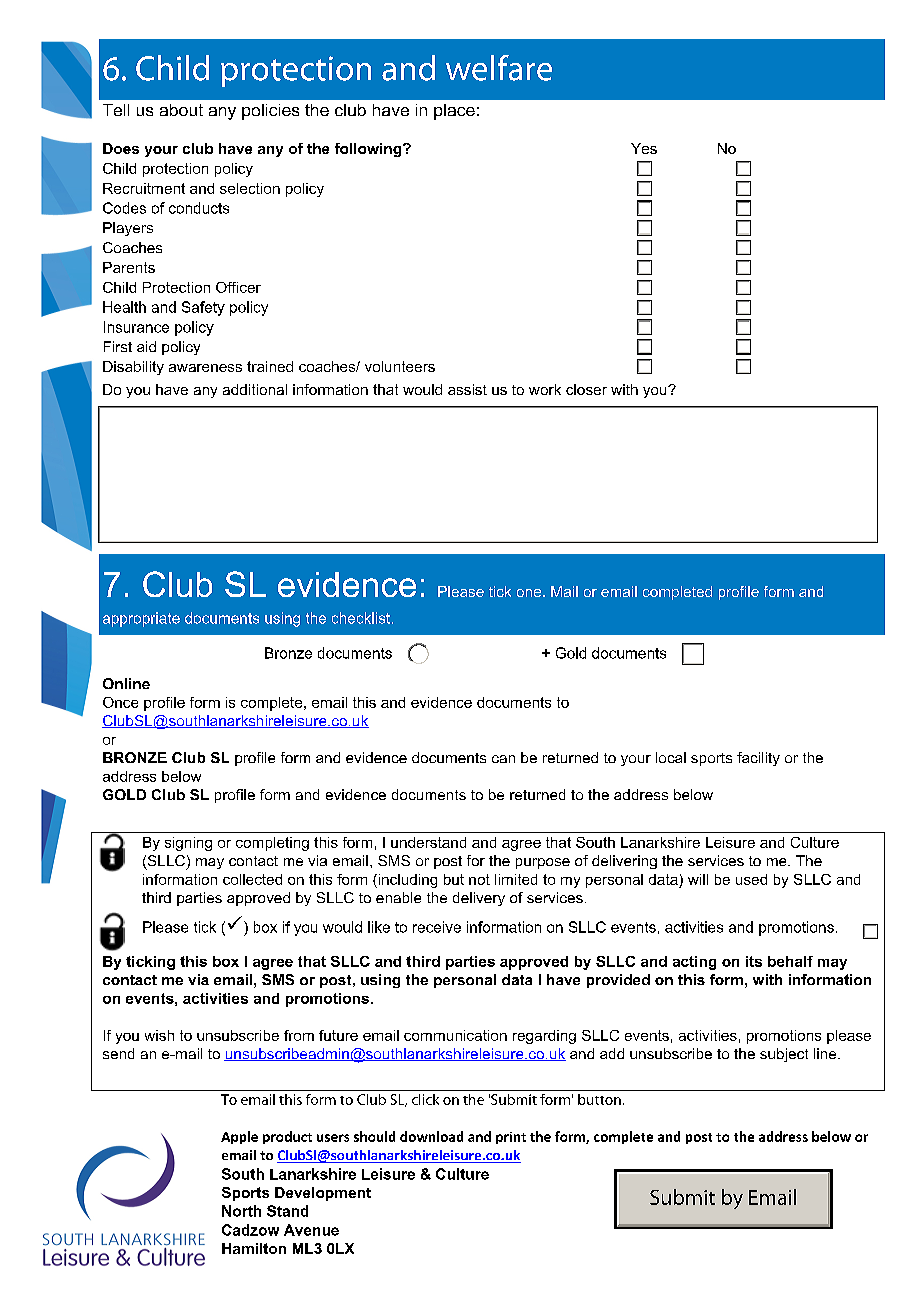 This page has height=1311, width=924. Describe the element at coordinates (181, 110) in the page. I see `about` at that location.
